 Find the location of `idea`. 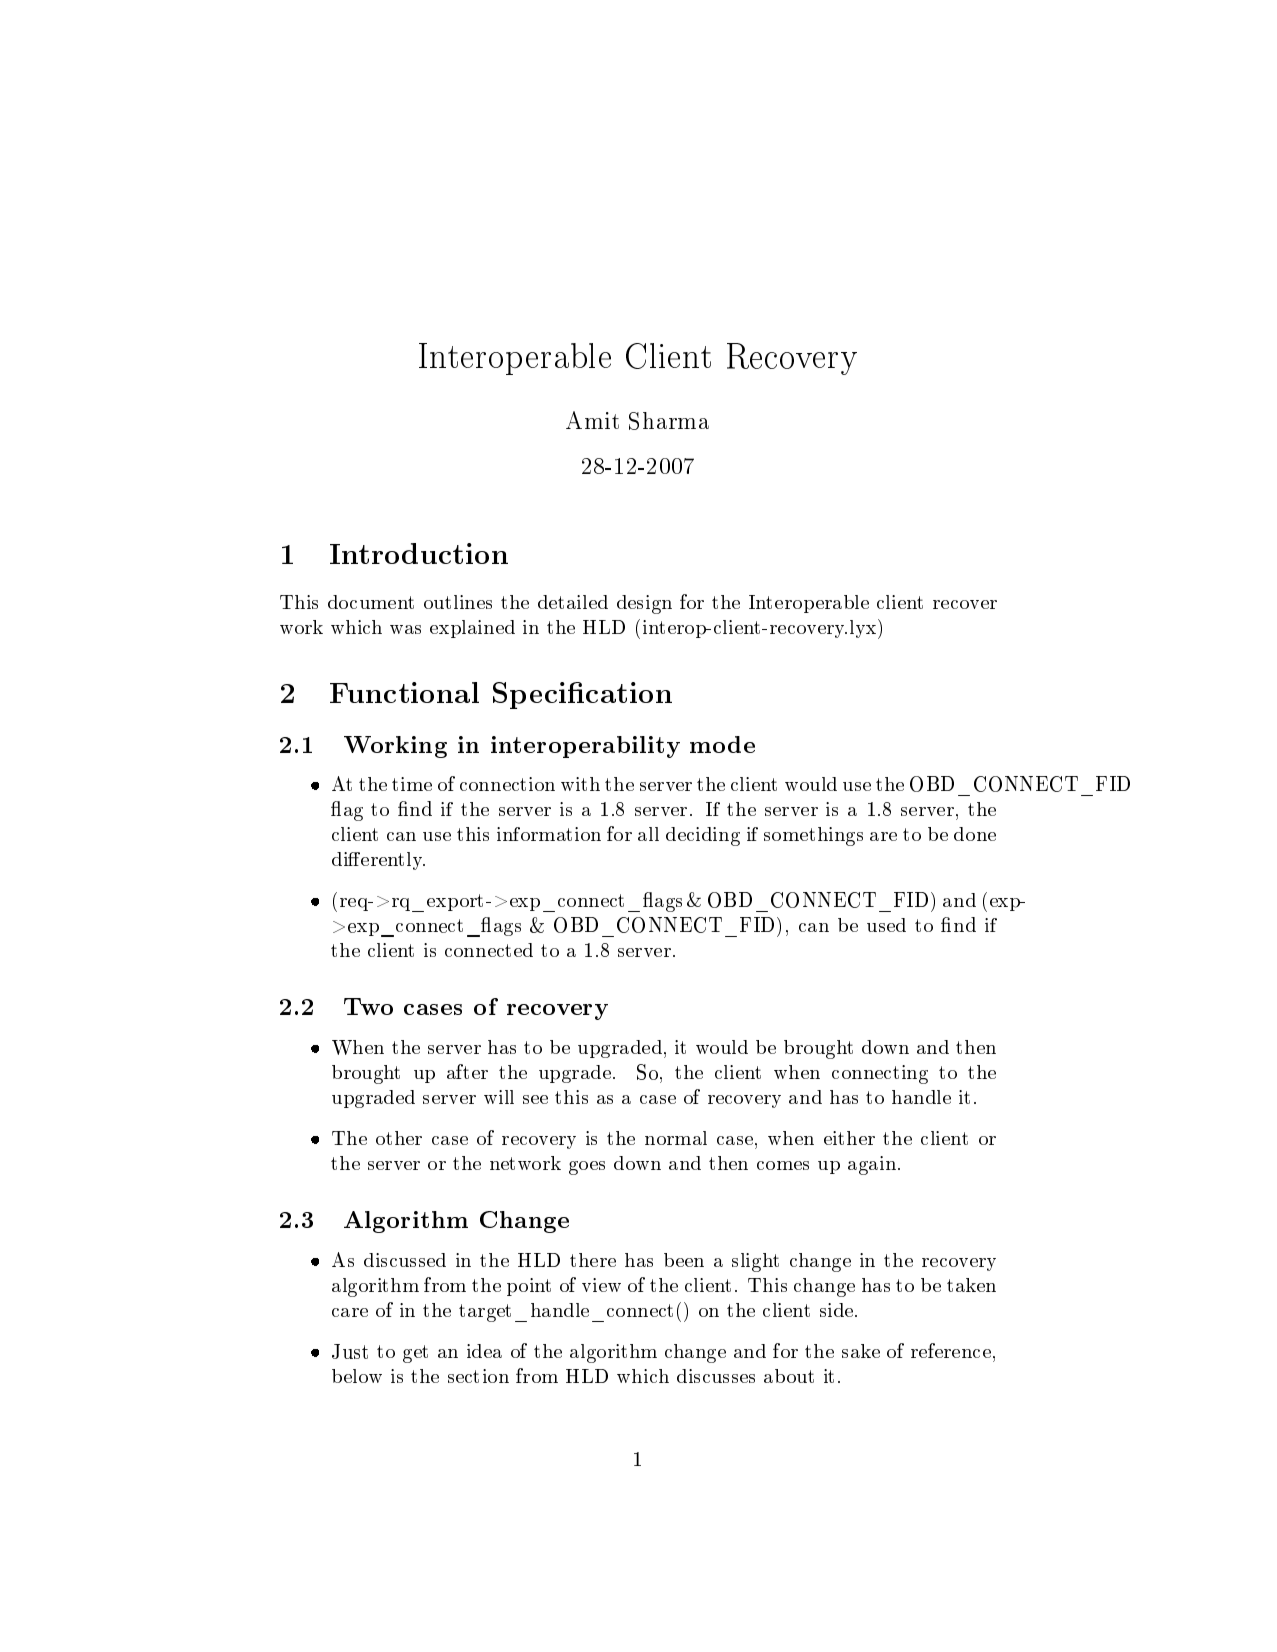

idea is located at coordinates (484, 1351).
